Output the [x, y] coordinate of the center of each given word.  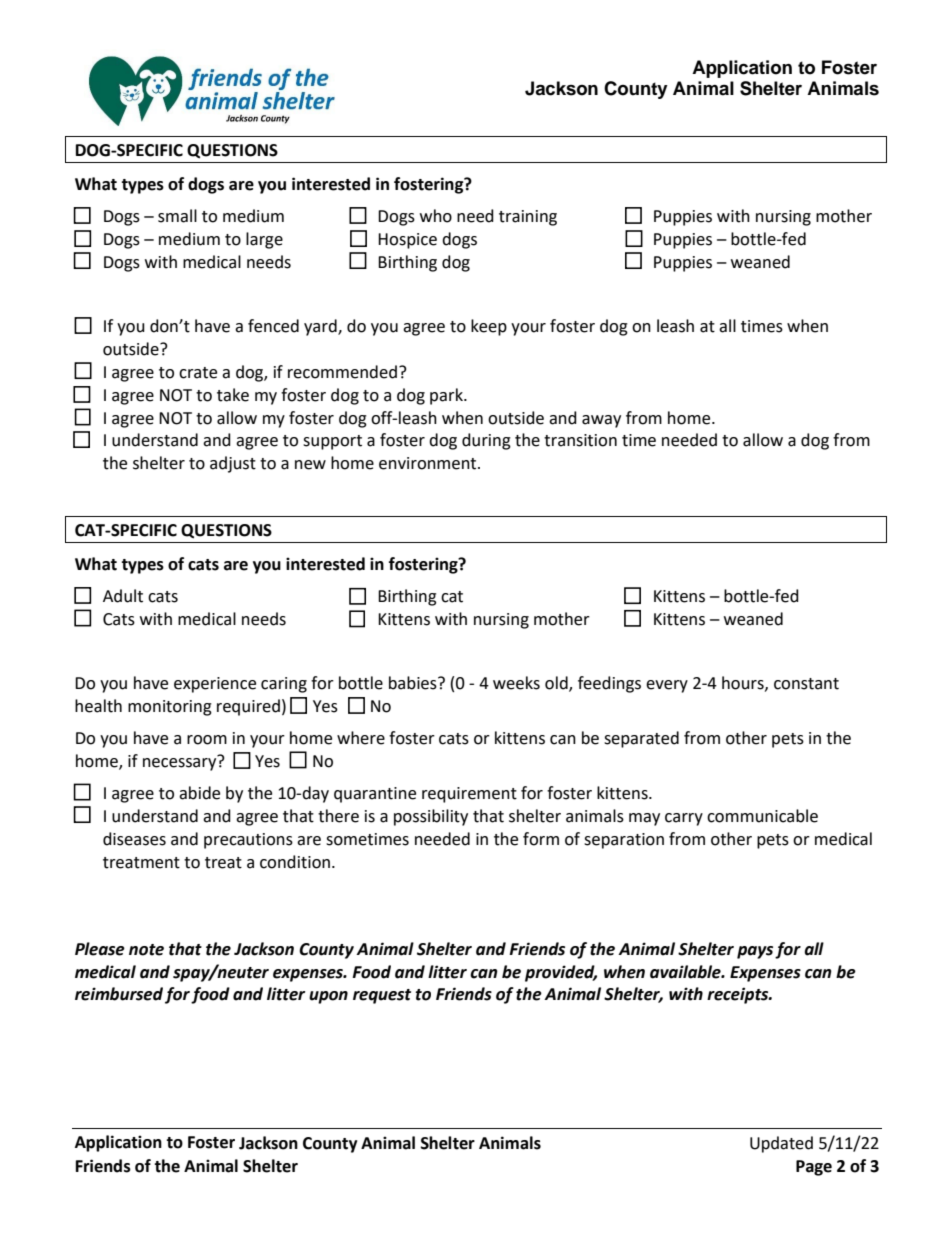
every [667, 686]
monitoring [170, 708]
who [436, 216]
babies [414, 683]
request [382, 996]
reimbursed [119, 994]
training [528, 218]
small [177, 216]
